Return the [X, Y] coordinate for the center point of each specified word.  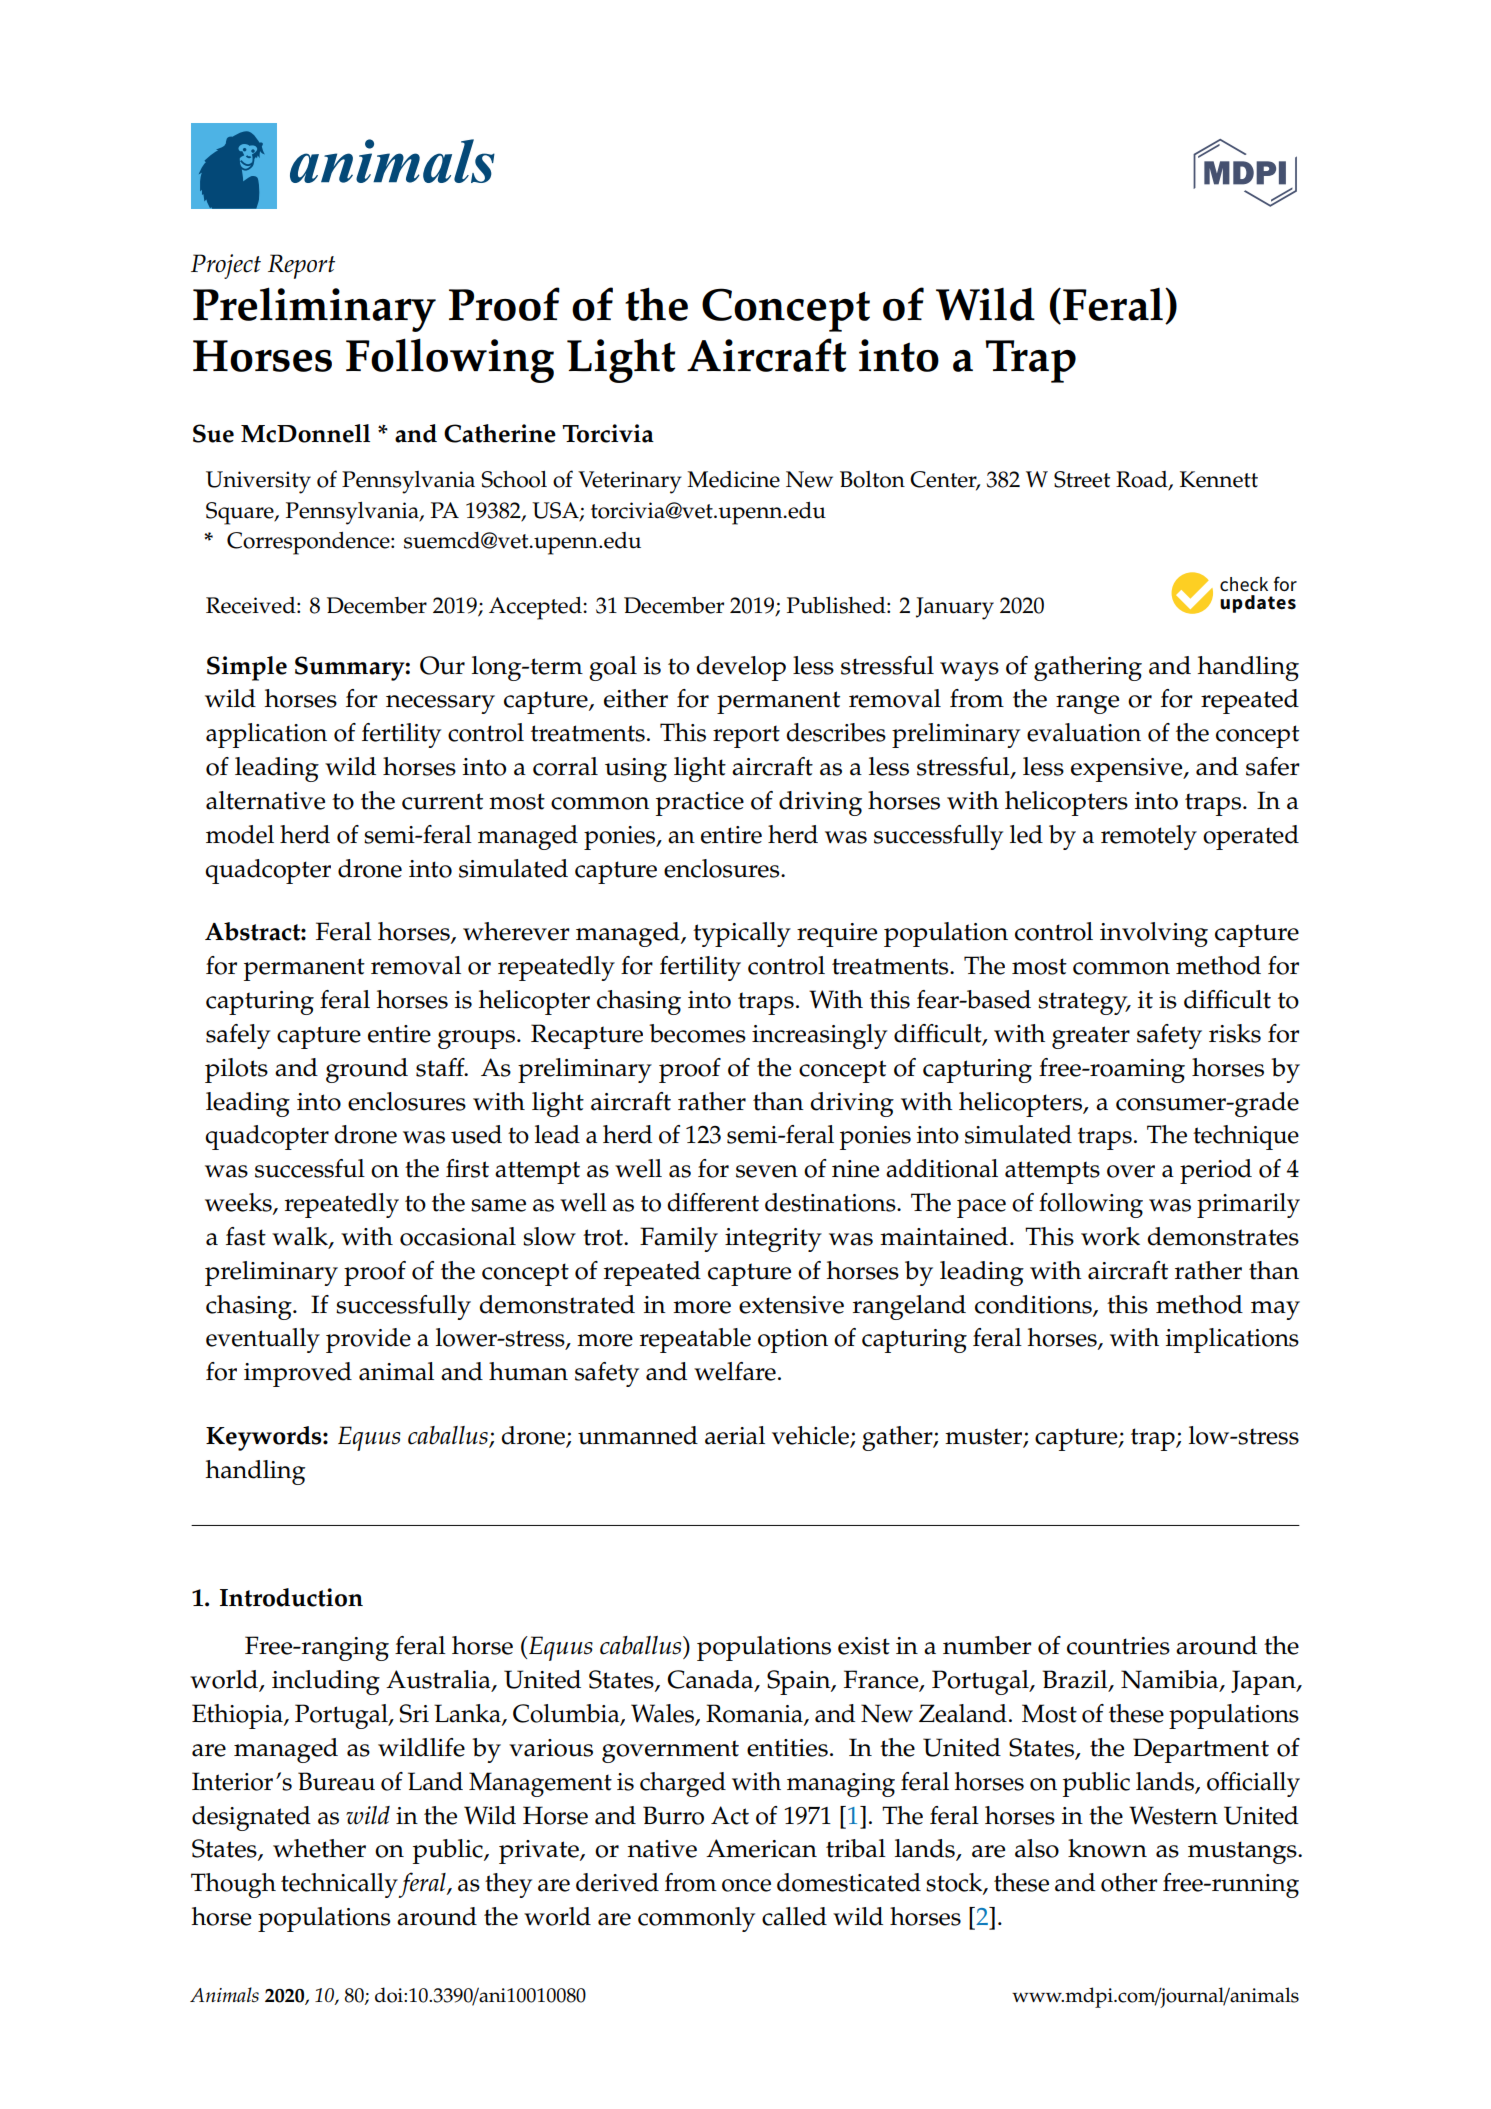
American [761, 1848]
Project [226, 266]
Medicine [733, 479]
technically [340, 1885]
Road [1143, 480]
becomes [697, 1033]
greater [1091, 1037]
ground [367, 1070]
